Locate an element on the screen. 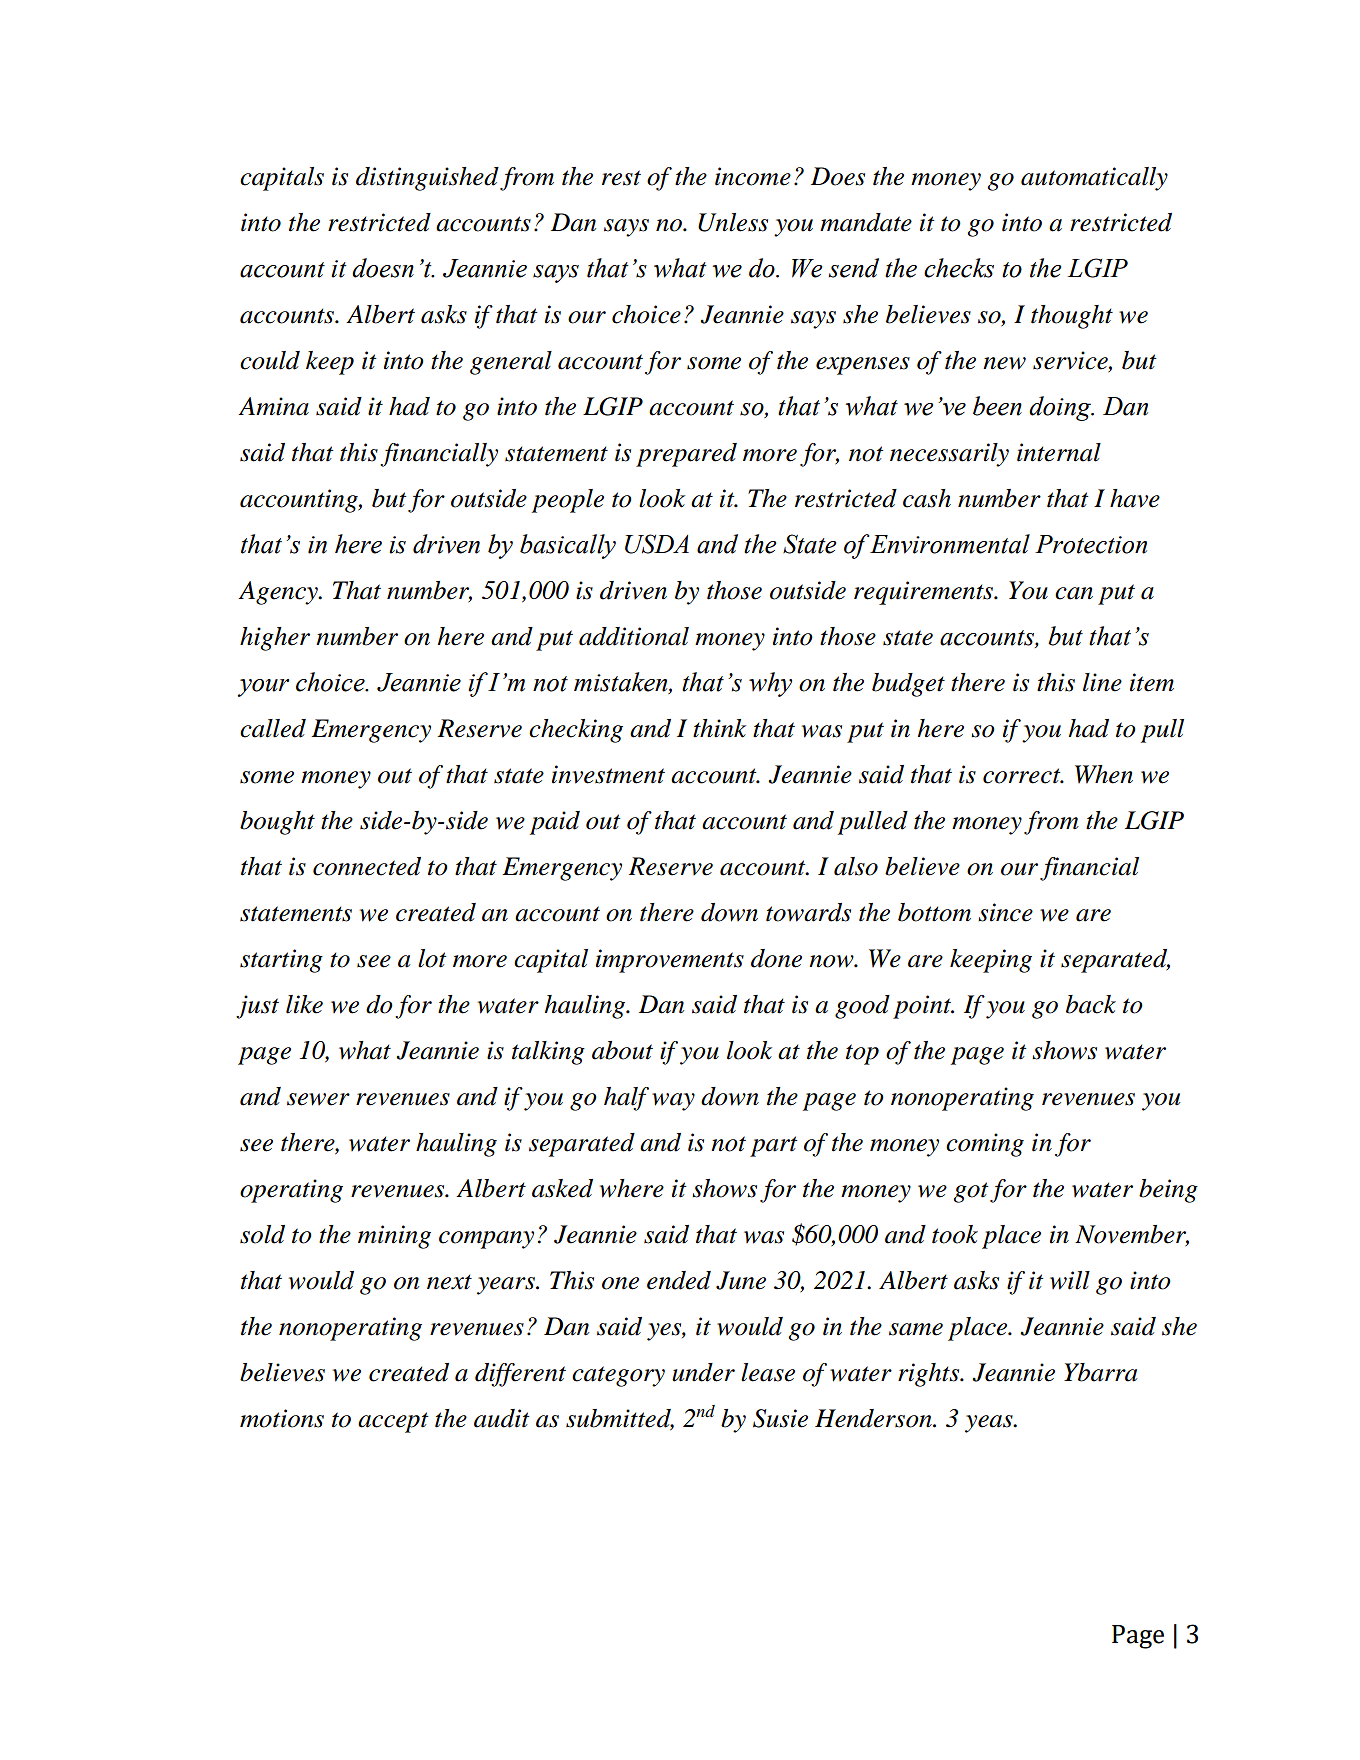 The width and height of the screenshot is (1360, 1760). Unless is located at coordinates (733, 222).
